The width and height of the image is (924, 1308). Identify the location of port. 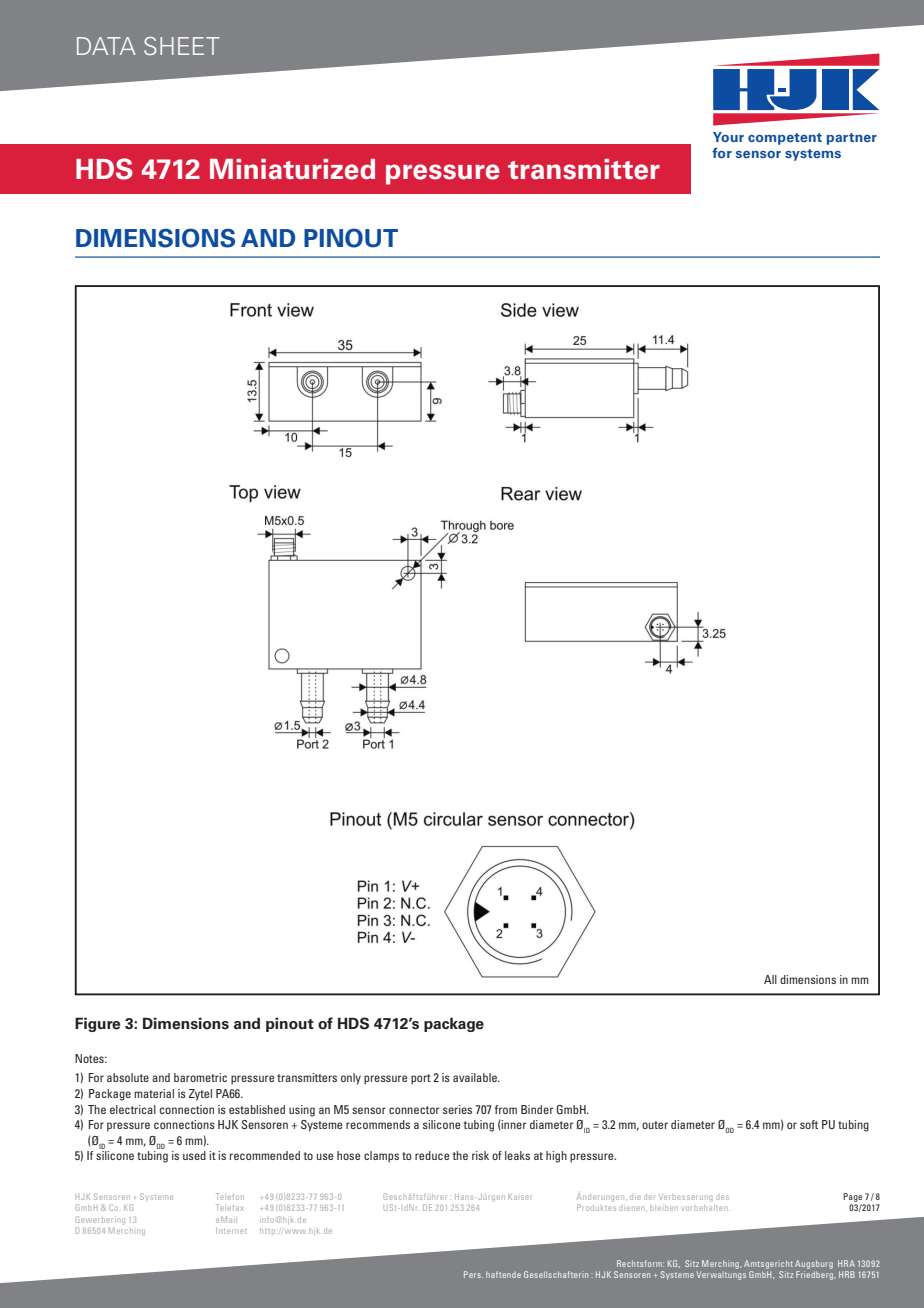
(421, 1079).
